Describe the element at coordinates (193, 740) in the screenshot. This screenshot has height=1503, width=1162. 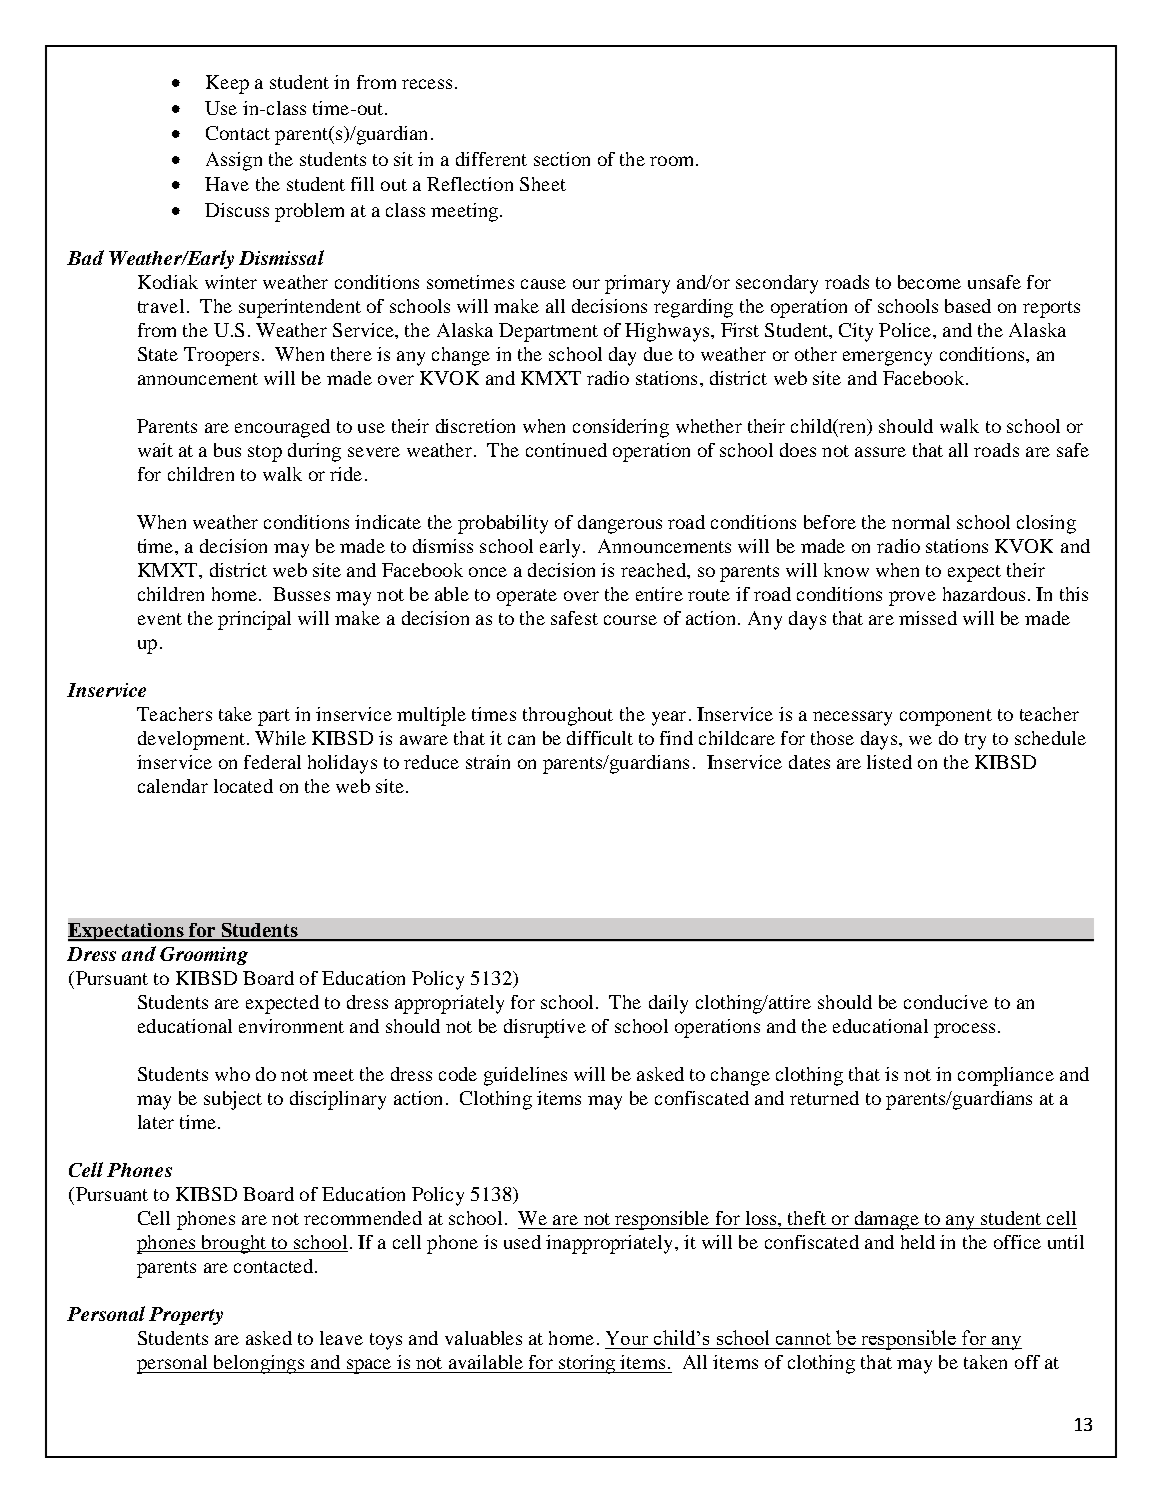
I see `development` at that location.
